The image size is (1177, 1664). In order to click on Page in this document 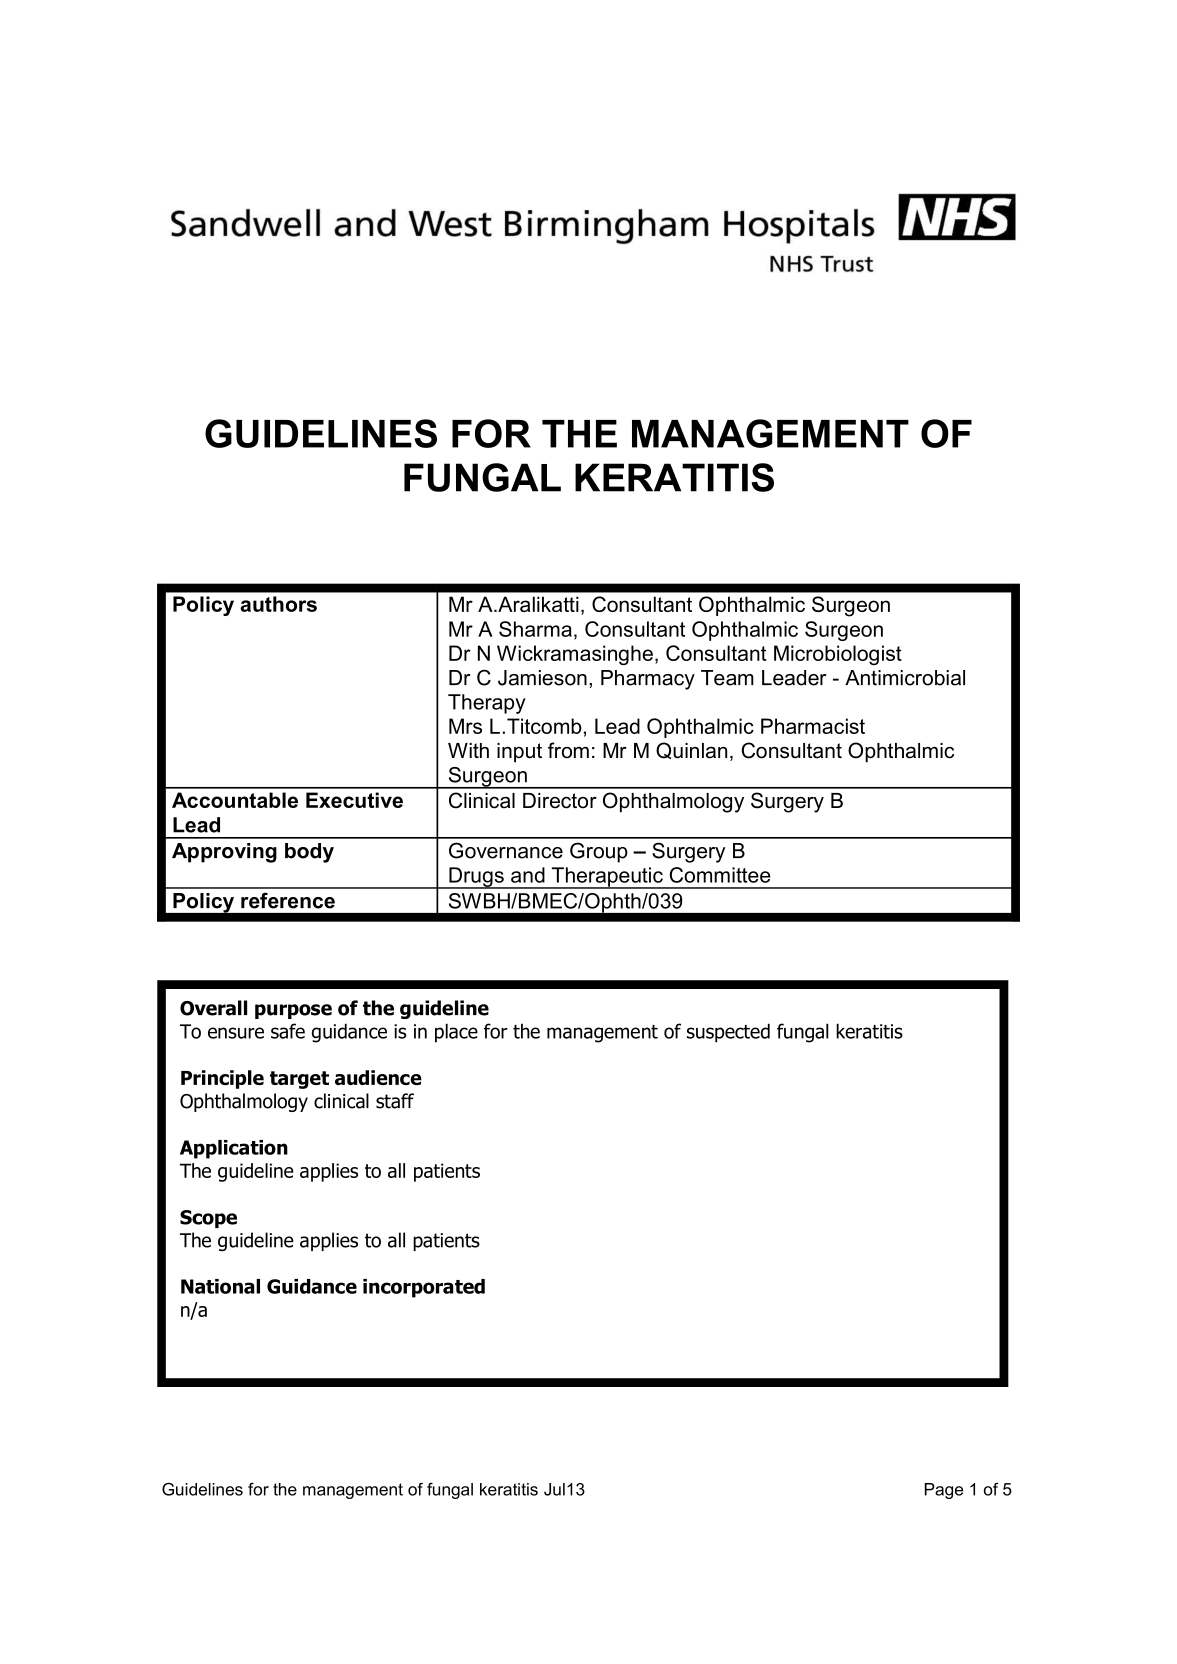, I will do `click(944, 1491)`.
